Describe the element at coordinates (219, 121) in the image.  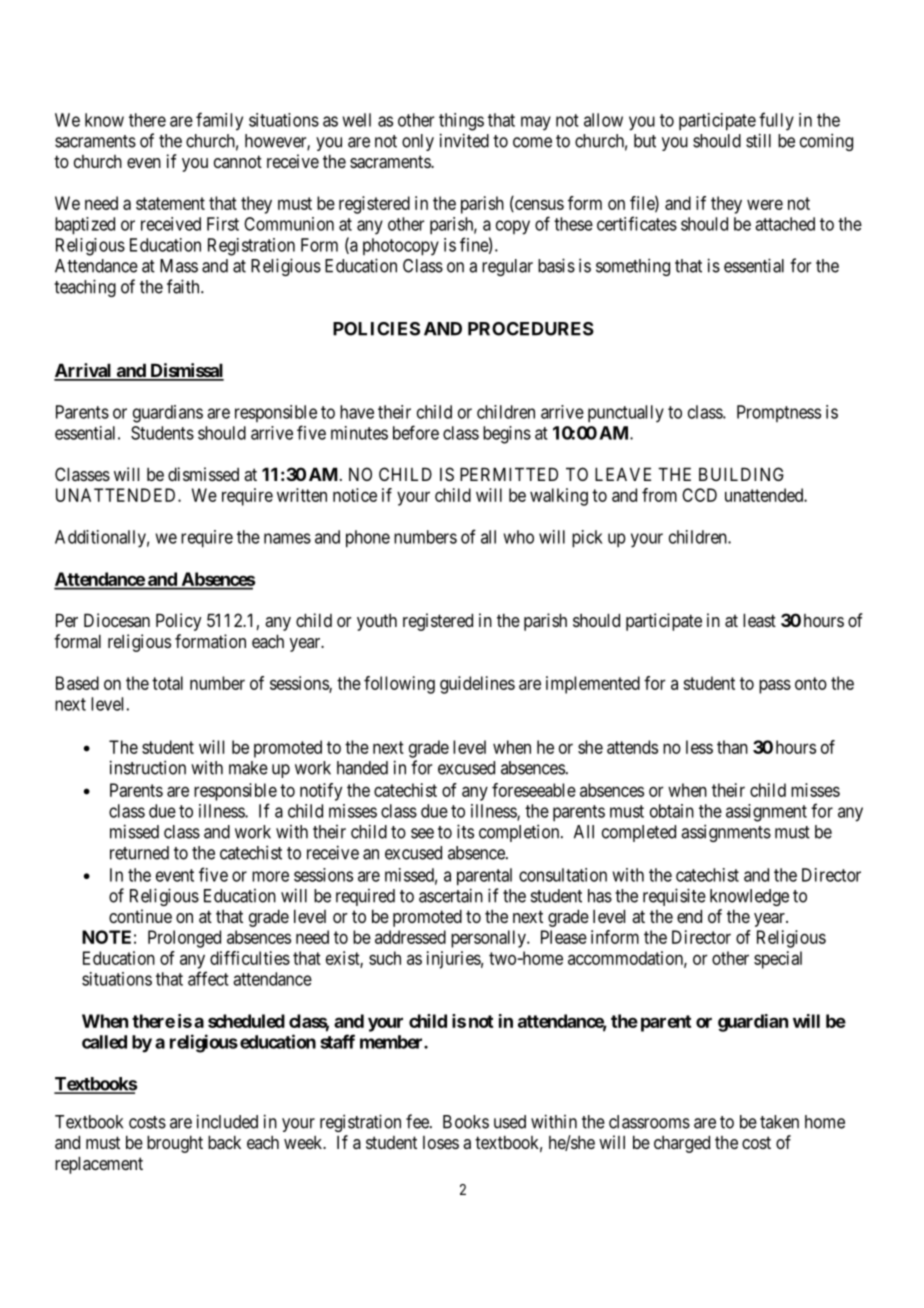
I see `family` at that location.
